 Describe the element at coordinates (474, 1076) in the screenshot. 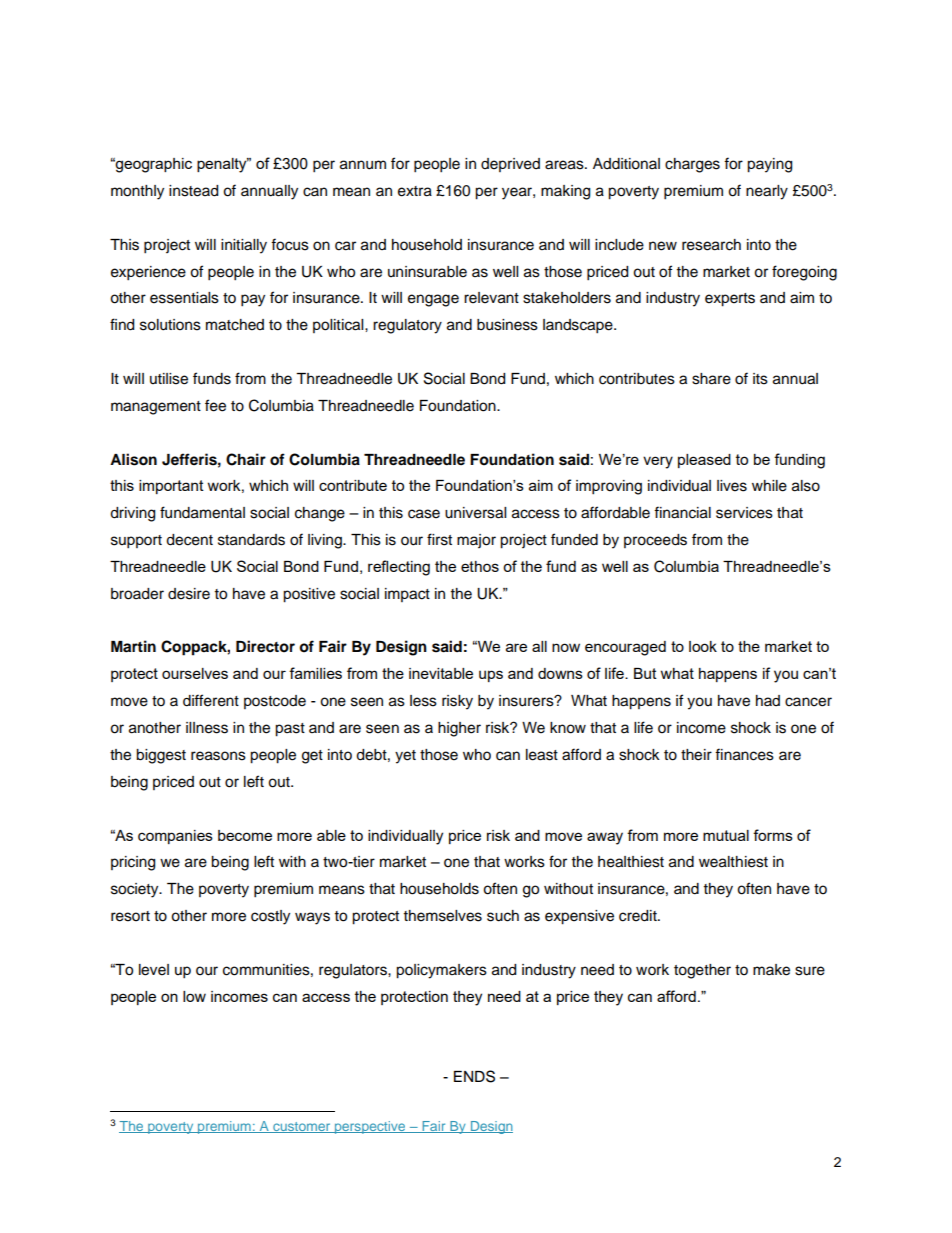

I see `ENDS` at that location.
